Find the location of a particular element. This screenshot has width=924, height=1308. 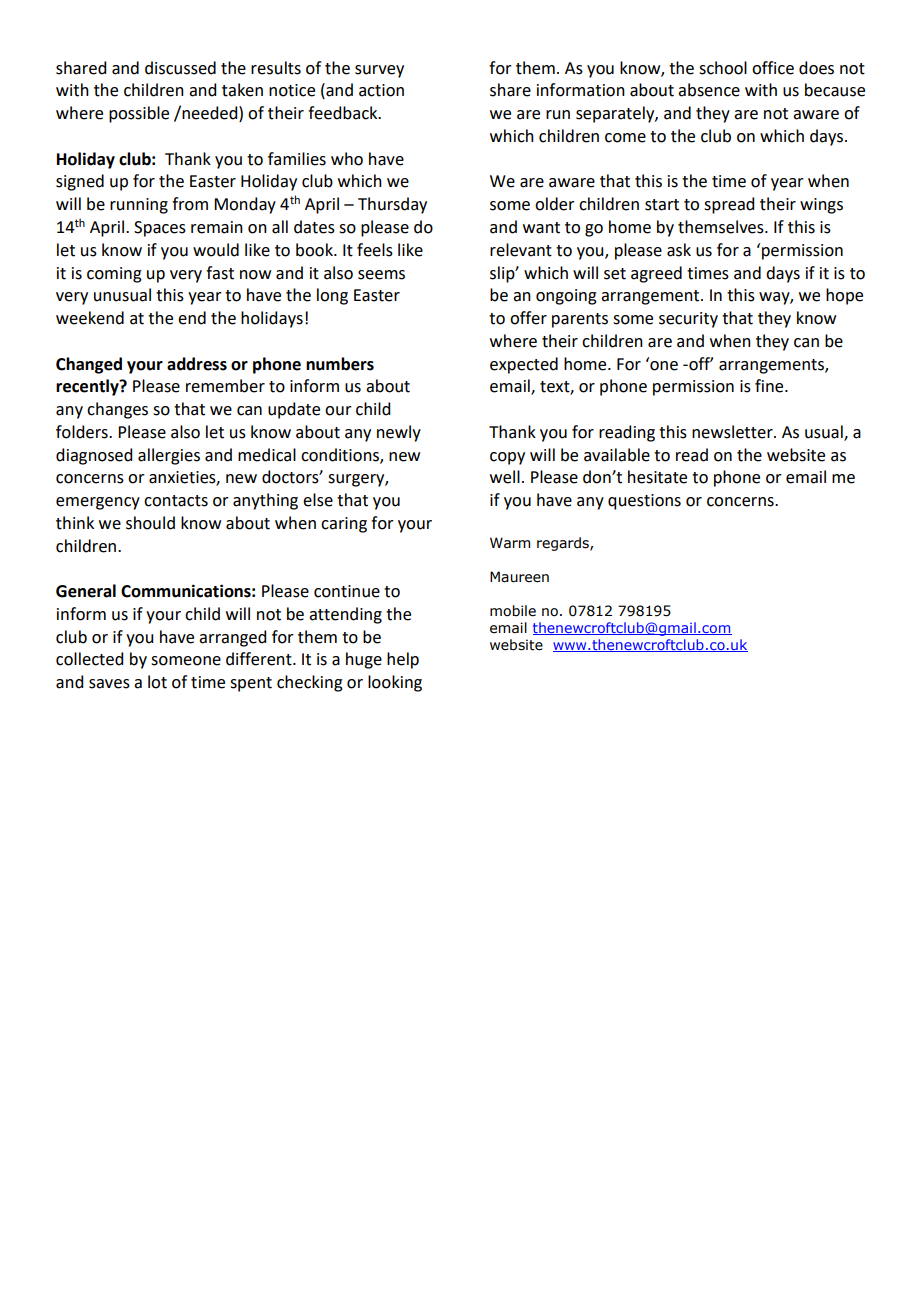

should is located at coordinates (150, 523).
